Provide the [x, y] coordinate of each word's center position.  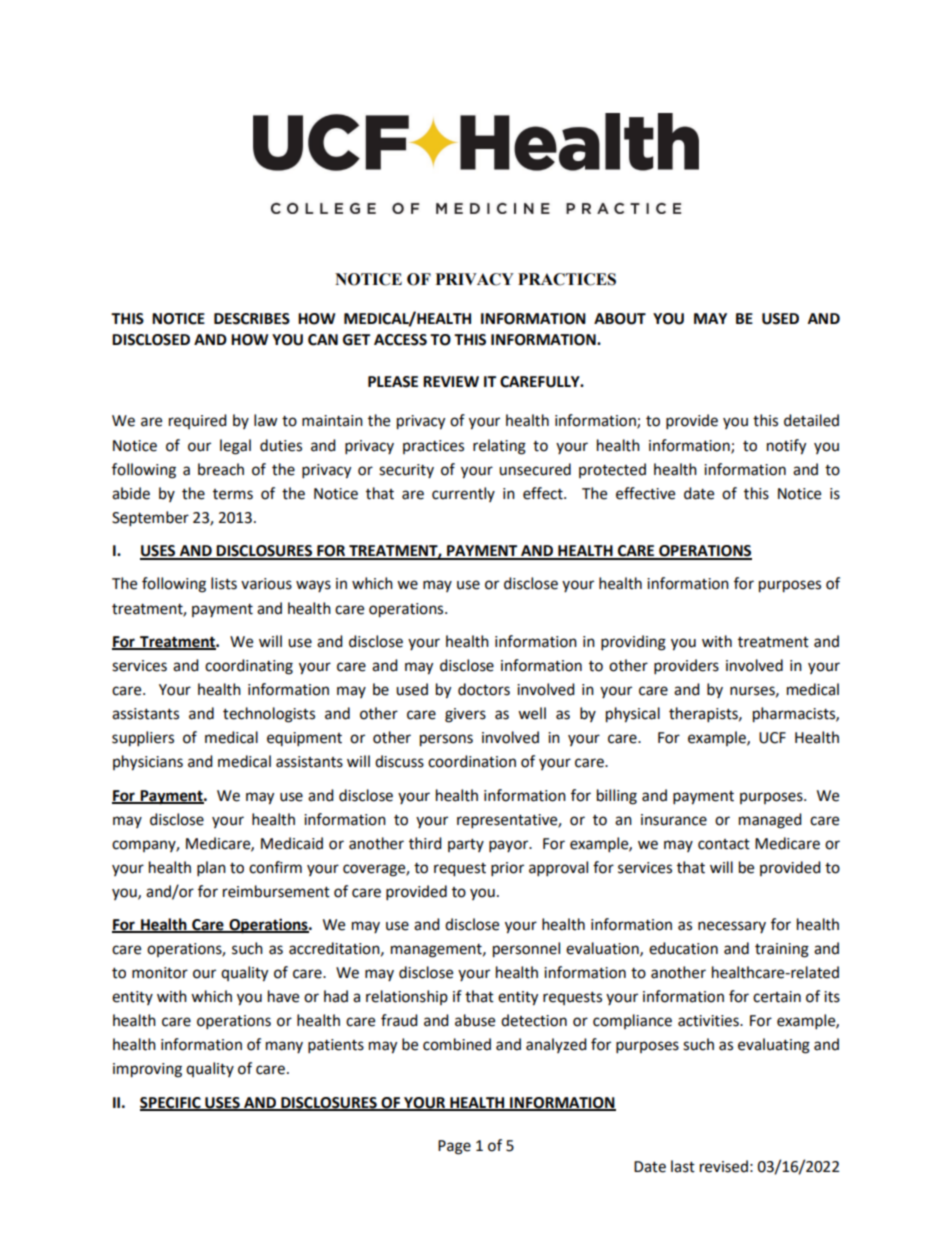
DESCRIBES [252, 319]
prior [507, 869]
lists [224, 583]
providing [633, 643]
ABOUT [620, 319]
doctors [484, 689]
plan [211, 869]
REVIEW [451, 381]
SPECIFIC [171, 1103]
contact [724, 844]
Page [454, 1147]
